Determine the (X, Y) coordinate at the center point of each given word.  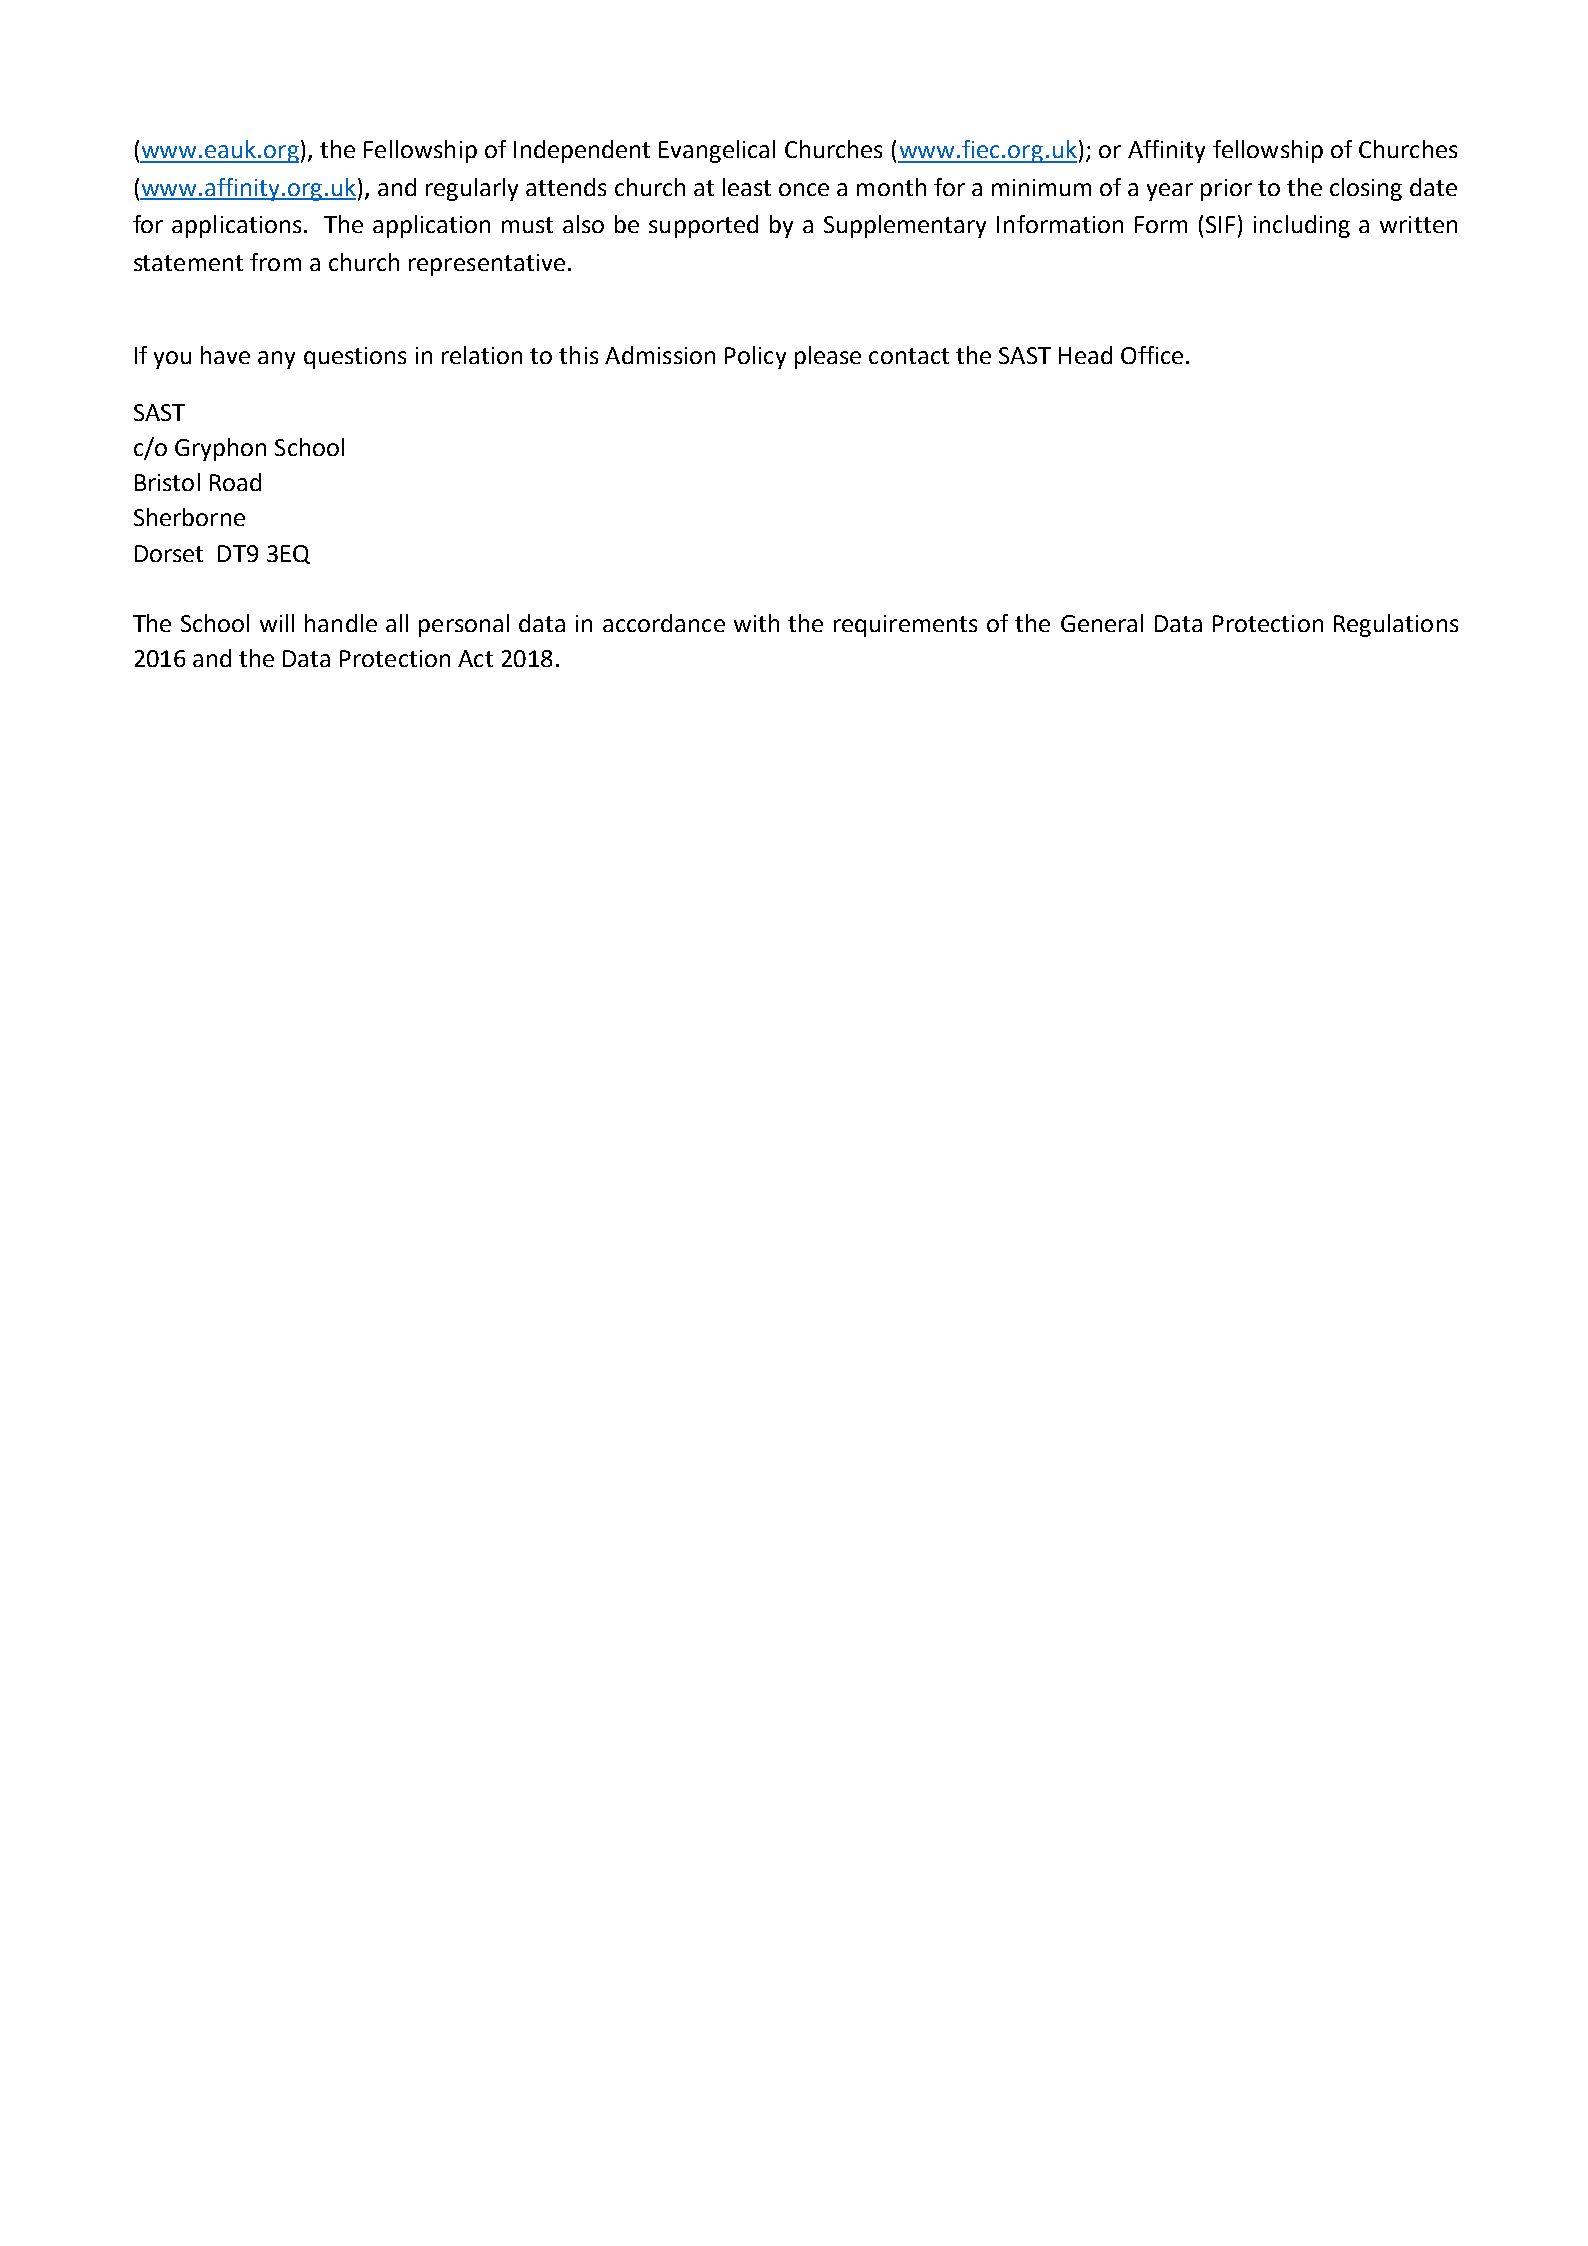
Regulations (1396, 625)
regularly (472, 189)
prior (1226, 190)
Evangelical (717, 151)
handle (341, 623)
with (756, 623)
